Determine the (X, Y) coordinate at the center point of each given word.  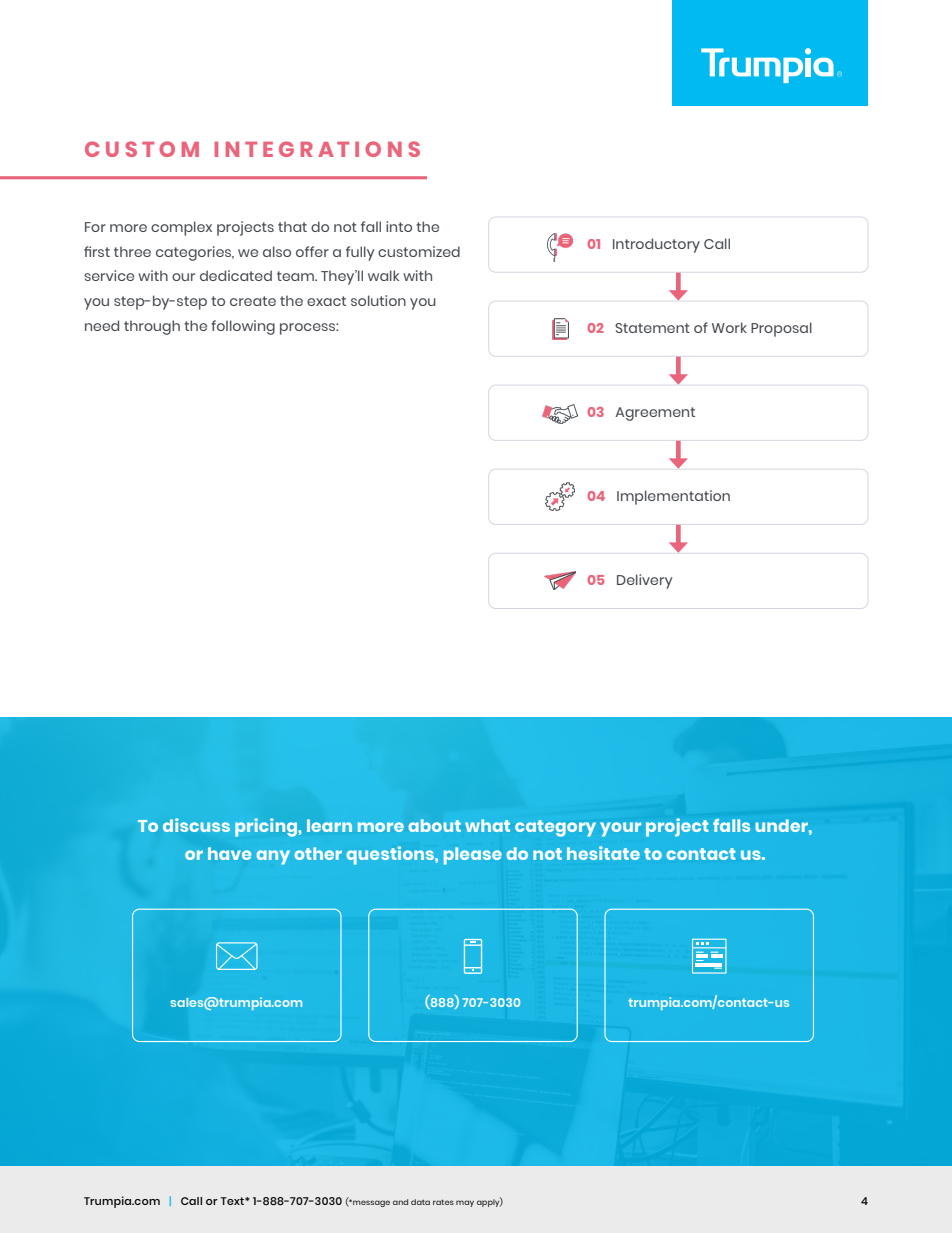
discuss (196, 825)
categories (195, 253)
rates (443, 1202)
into (399, 226)
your (620, 829)
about (435, 825)
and (400, 1202)
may (465, 1203)
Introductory (656, 245)
